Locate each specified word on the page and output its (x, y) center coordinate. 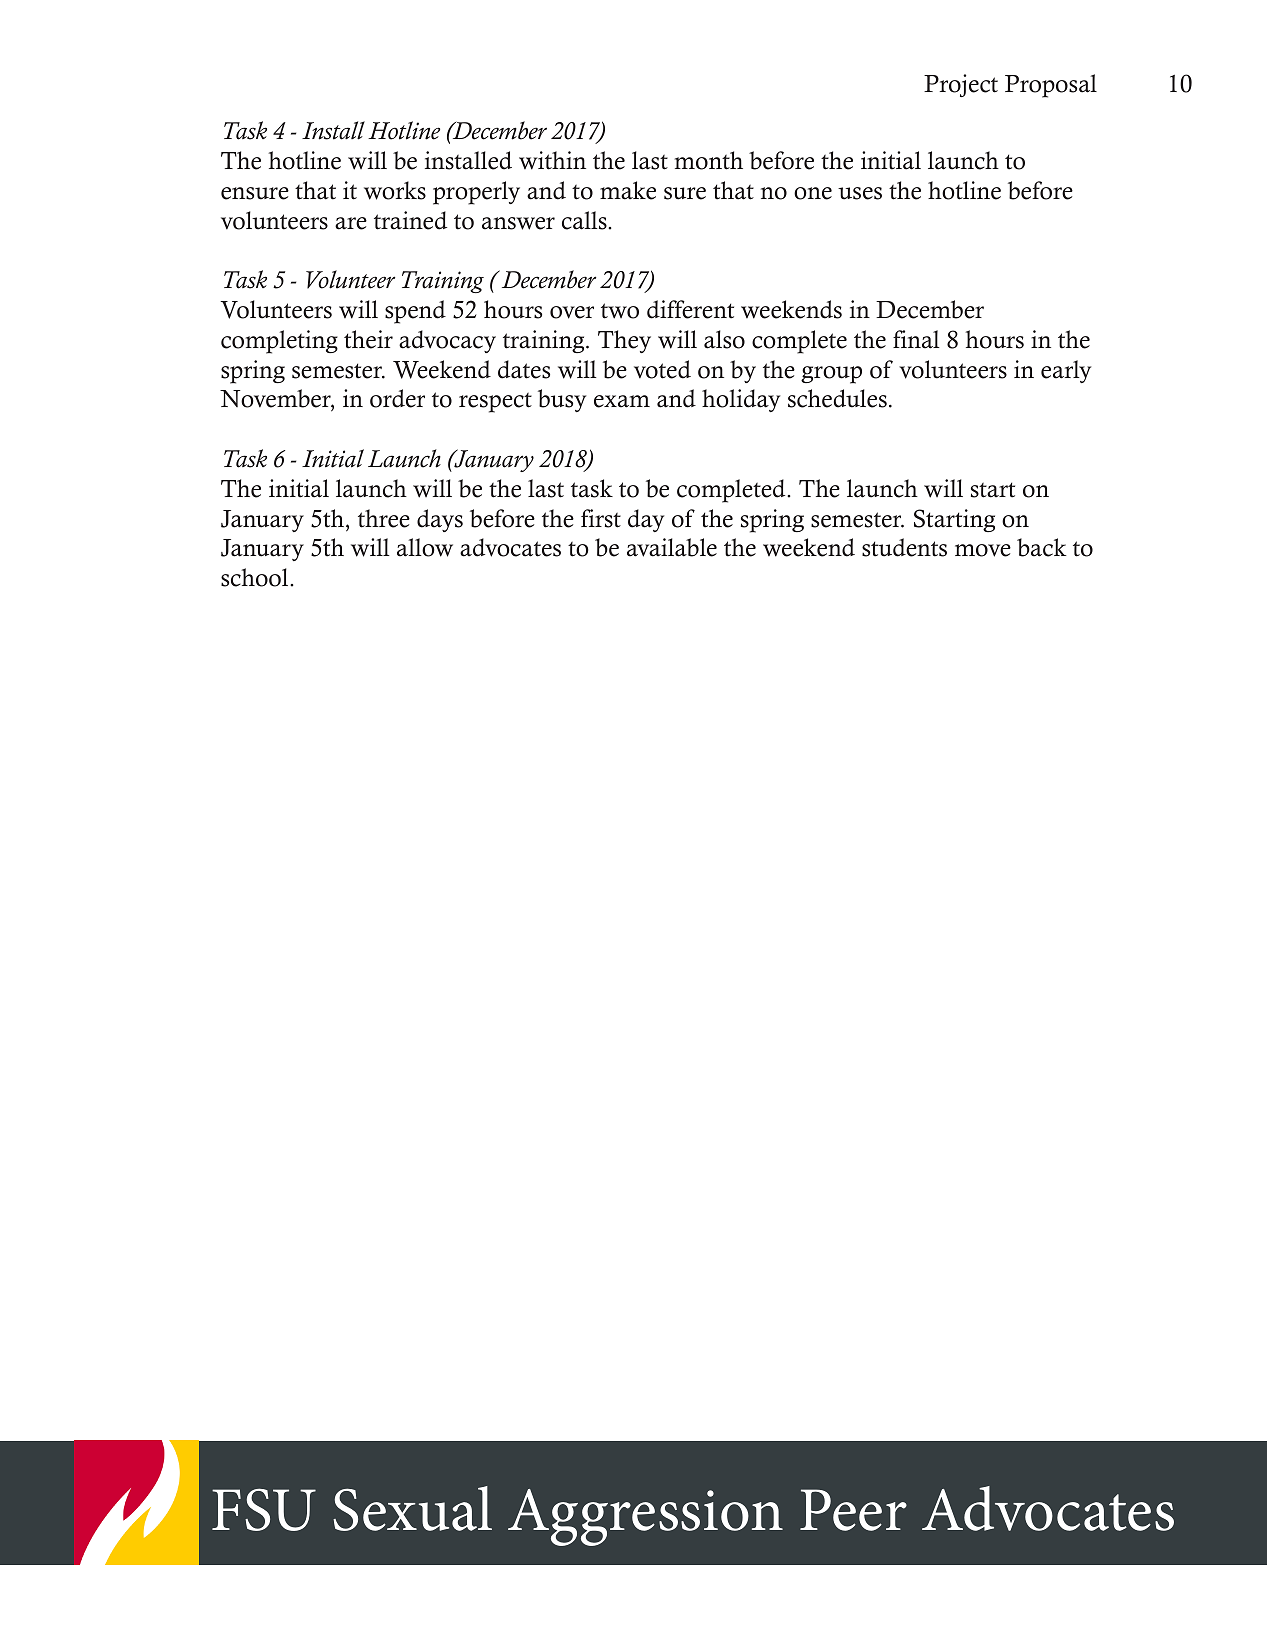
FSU (264, 1509)
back (1042, 547)
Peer (853, 1510)
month (709, 160)
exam (622, 401)
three (384, 518)
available (672, 547)
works (395, 190)
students (904, 547)
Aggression (645, 1517)
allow (425, 547)
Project (961, 85)
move (983, 550)
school (256, 577)
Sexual (412, 1508)
